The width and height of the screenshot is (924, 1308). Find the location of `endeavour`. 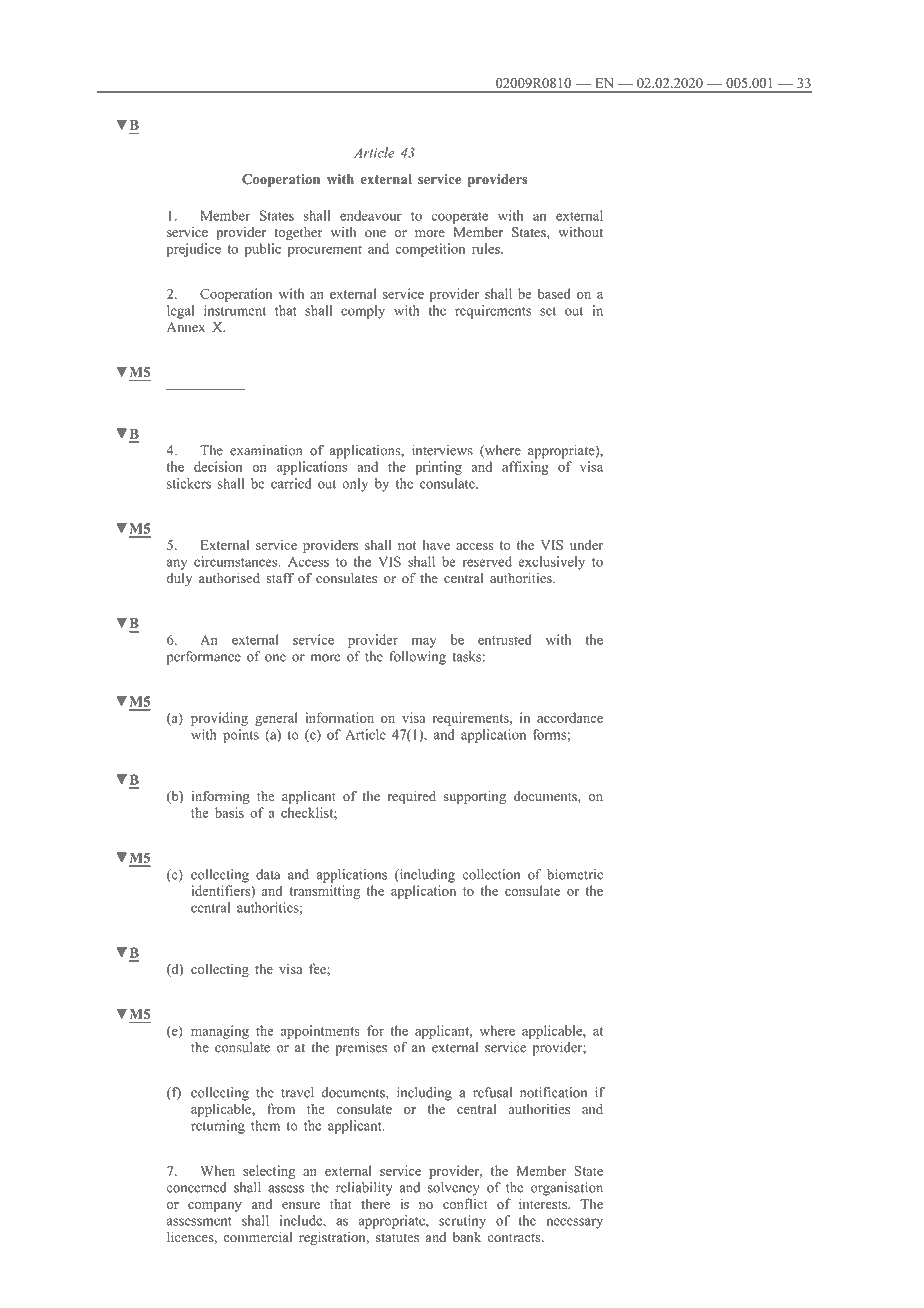

endeavour is located at coordinates (371, 215).
